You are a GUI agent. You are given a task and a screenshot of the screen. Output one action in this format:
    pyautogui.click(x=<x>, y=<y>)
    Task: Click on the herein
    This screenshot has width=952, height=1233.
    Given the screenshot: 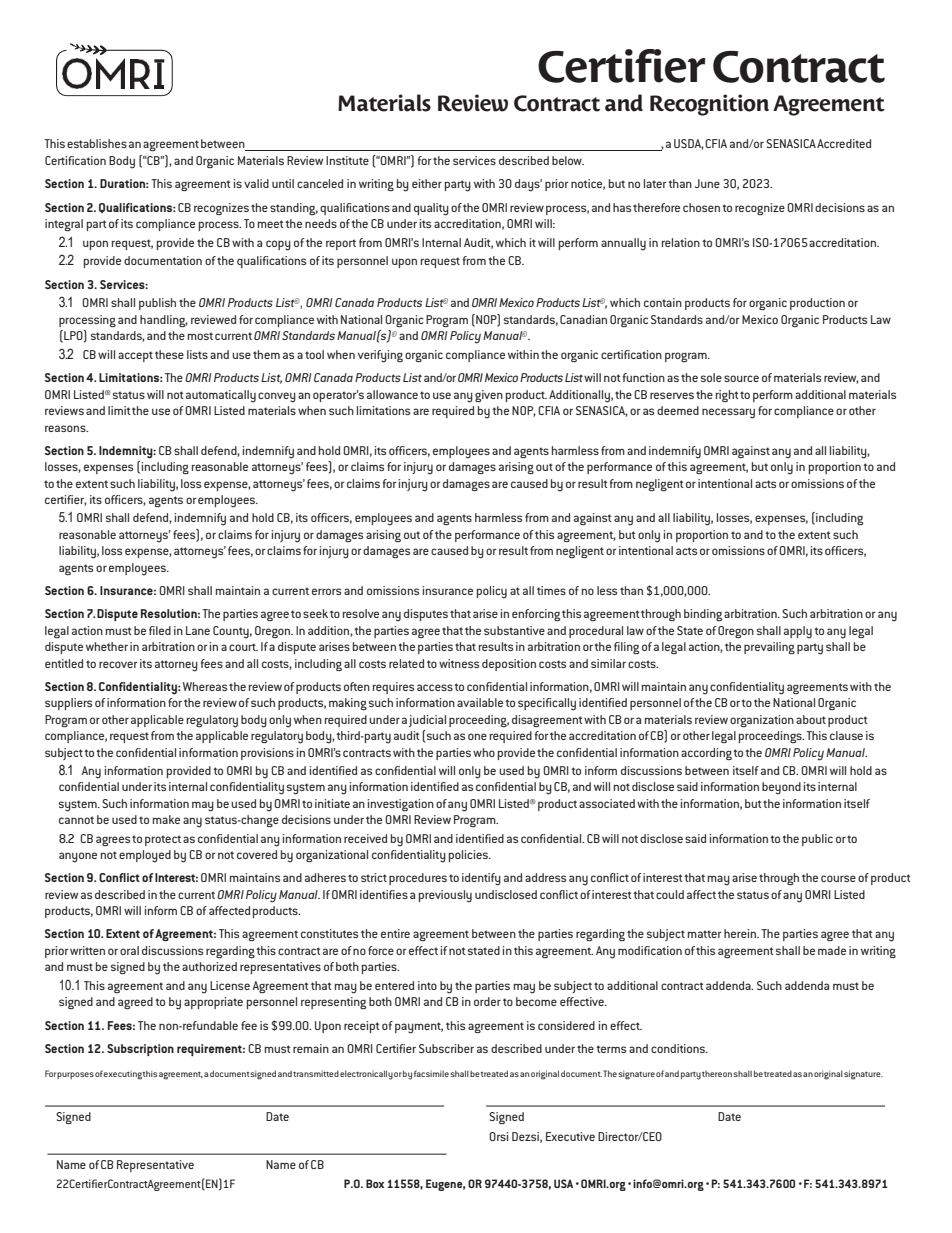 What is the action you would take?
    pyautogui.click(x=741, y=933)
